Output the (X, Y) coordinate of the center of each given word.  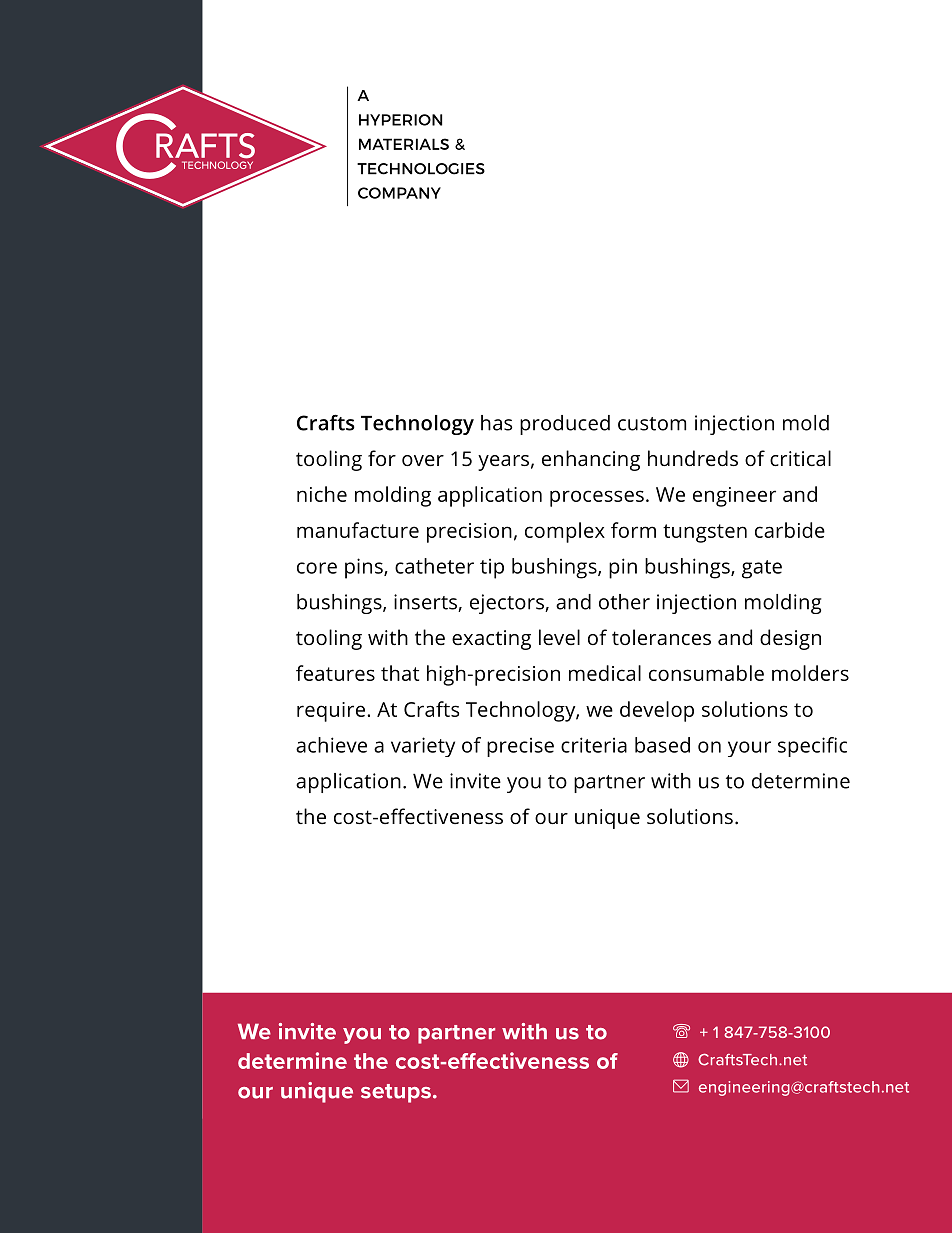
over (423, 461)
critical (800, 458)
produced (565, 425)
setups (396, 1093)
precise (520, 747)
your (749, 749)
